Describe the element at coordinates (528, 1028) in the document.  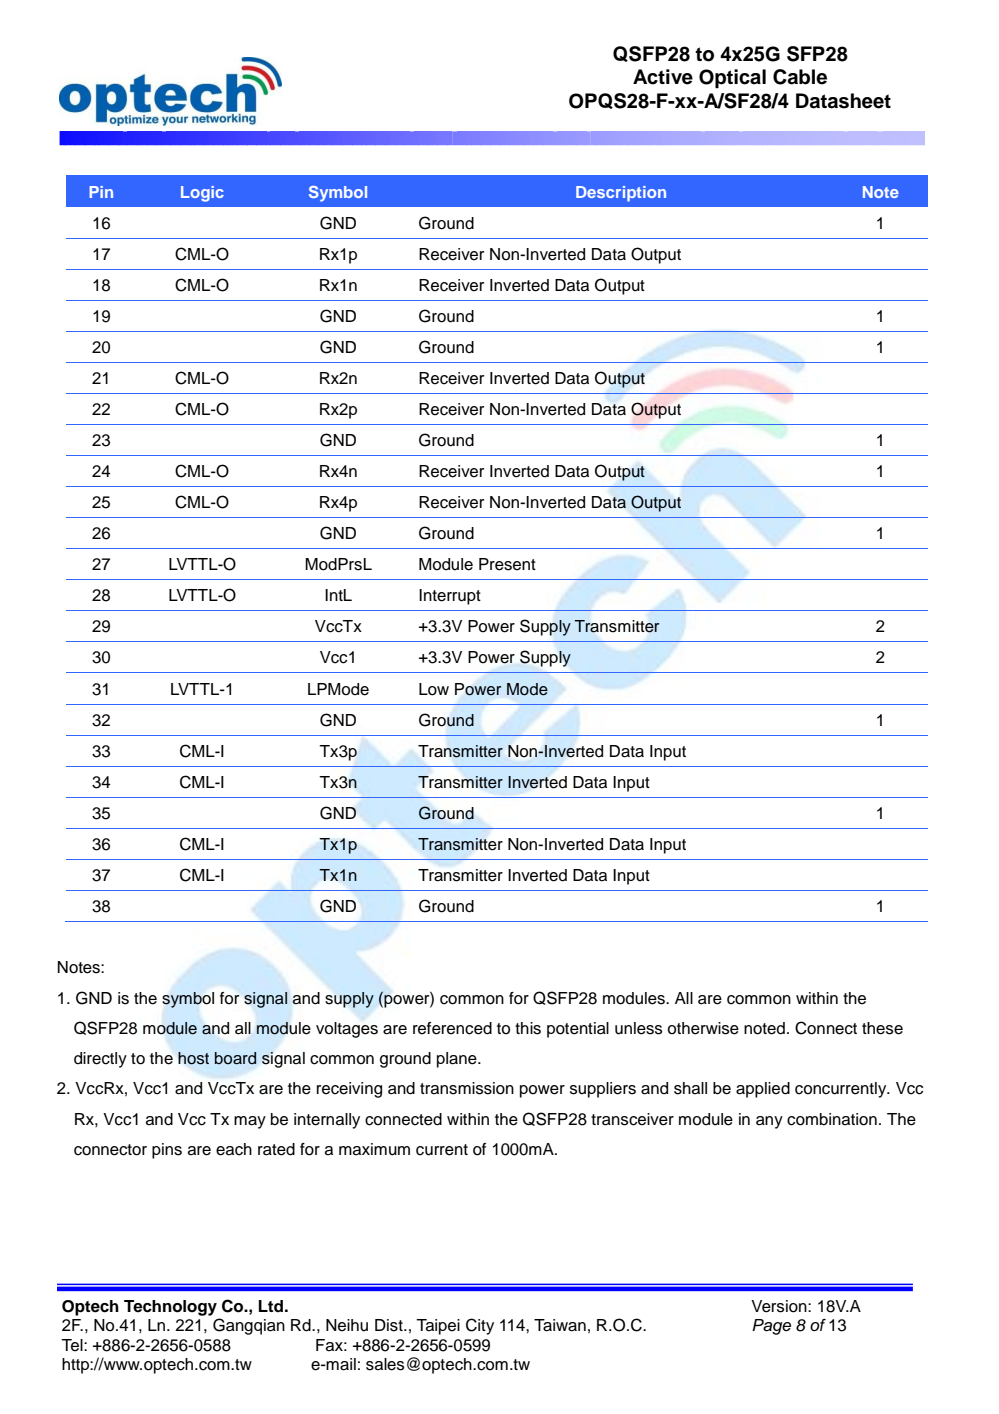
I see `this` at that location.
